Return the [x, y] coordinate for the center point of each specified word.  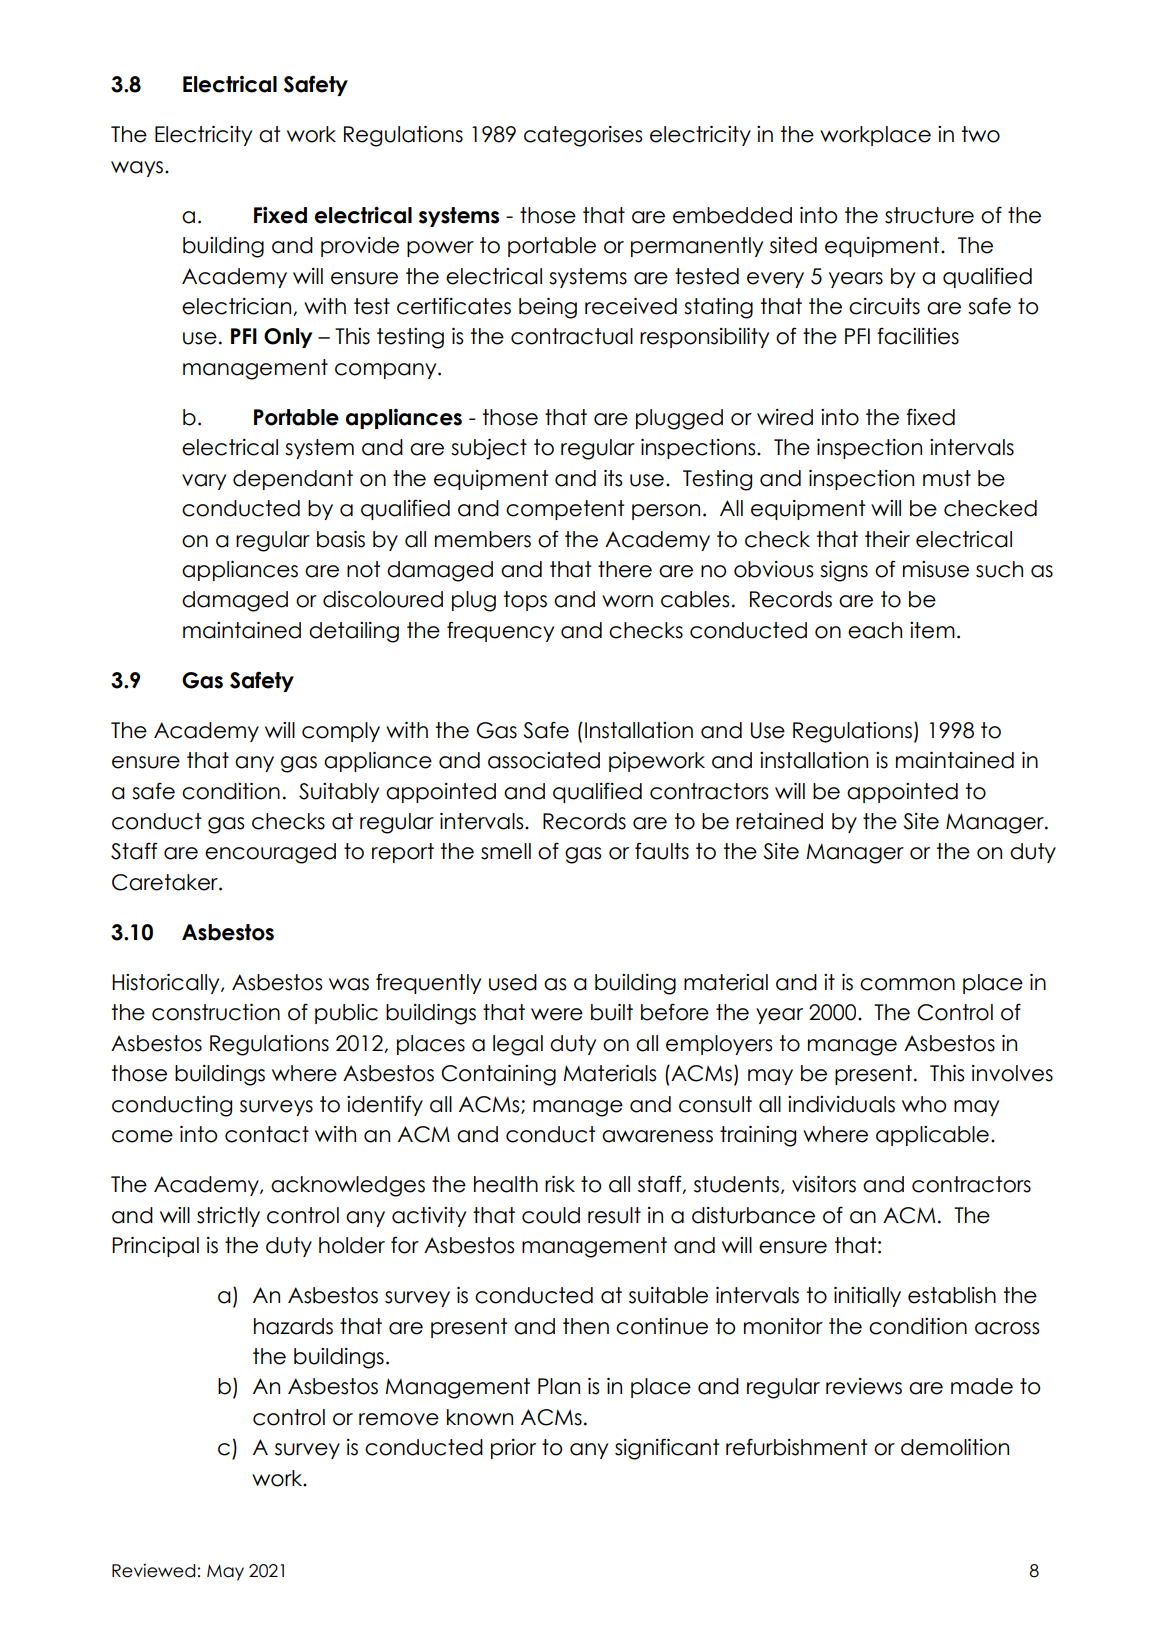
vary [204, 482]
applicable [932, 1136]
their [887, 539]
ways [138, 169]
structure [929, 215]
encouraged [270, 853]
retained [779, 821]
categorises [583, 136]
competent [565, 510]
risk [560, 1184]
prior [513, 1449]
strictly [228, 1217]
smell [506, 851]
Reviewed [153, 1571]
